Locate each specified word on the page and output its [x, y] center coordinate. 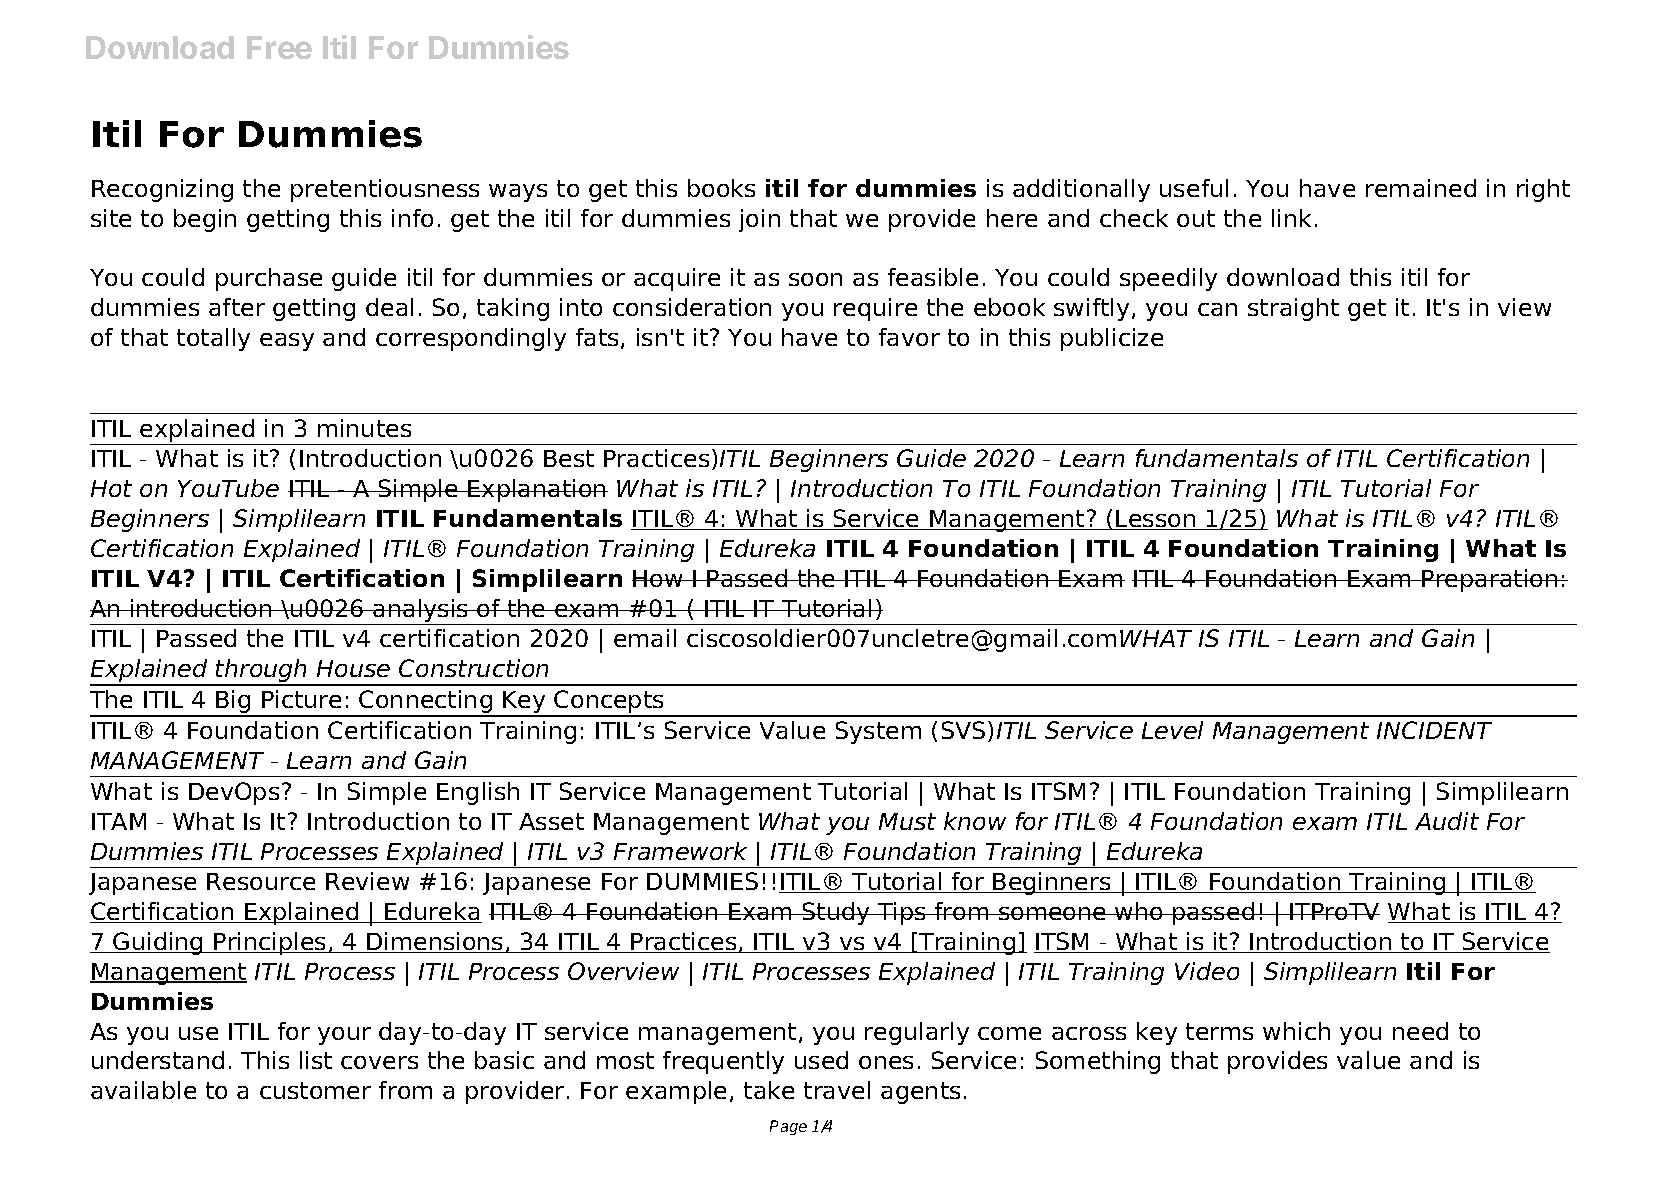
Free [279, 47]
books [721, 188]
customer [315, 1090]
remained [1421, 188]
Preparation [1490, 580]
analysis [421, 610]
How [658, 578]
